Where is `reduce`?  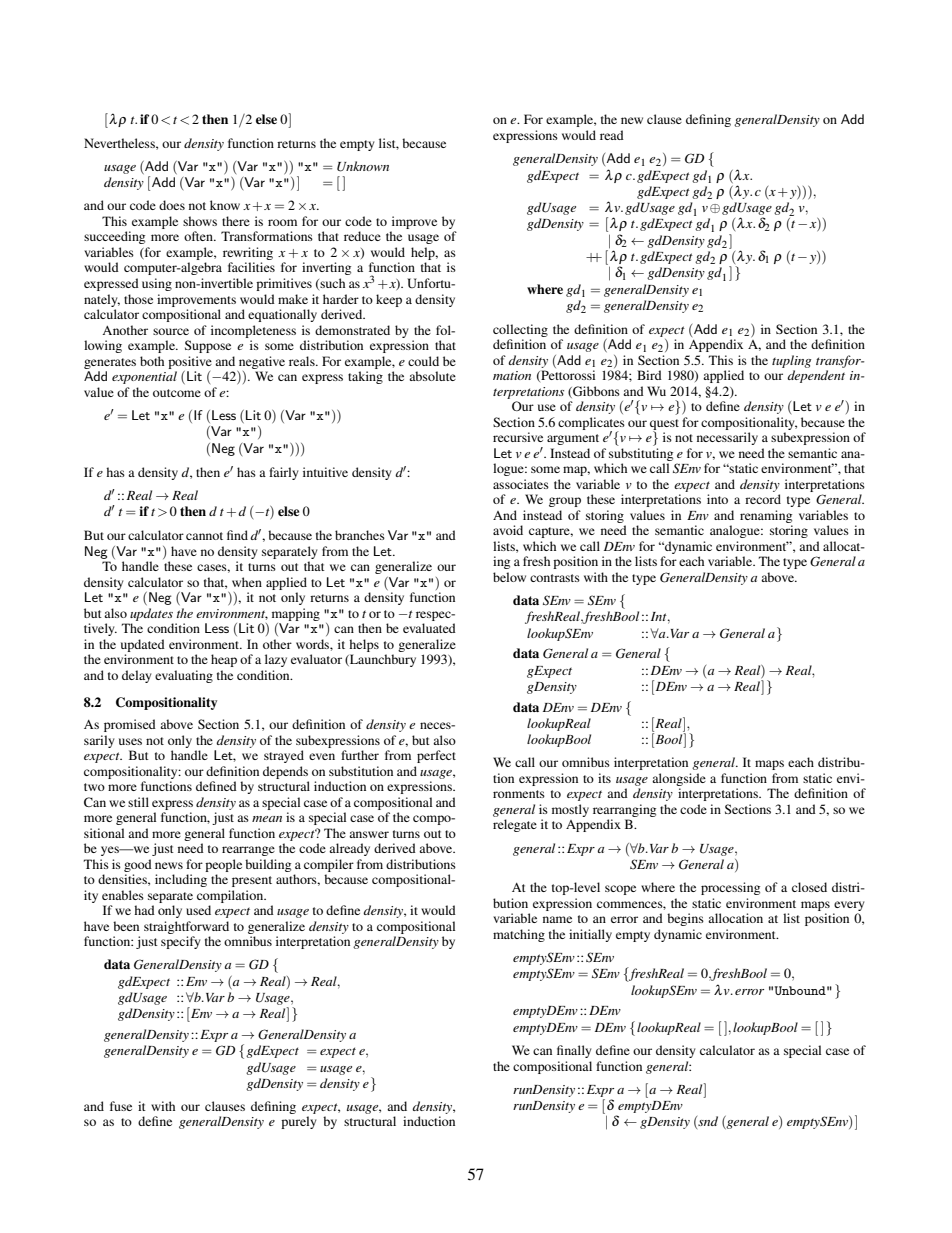
reduce is located at coordinates (362, 236).
